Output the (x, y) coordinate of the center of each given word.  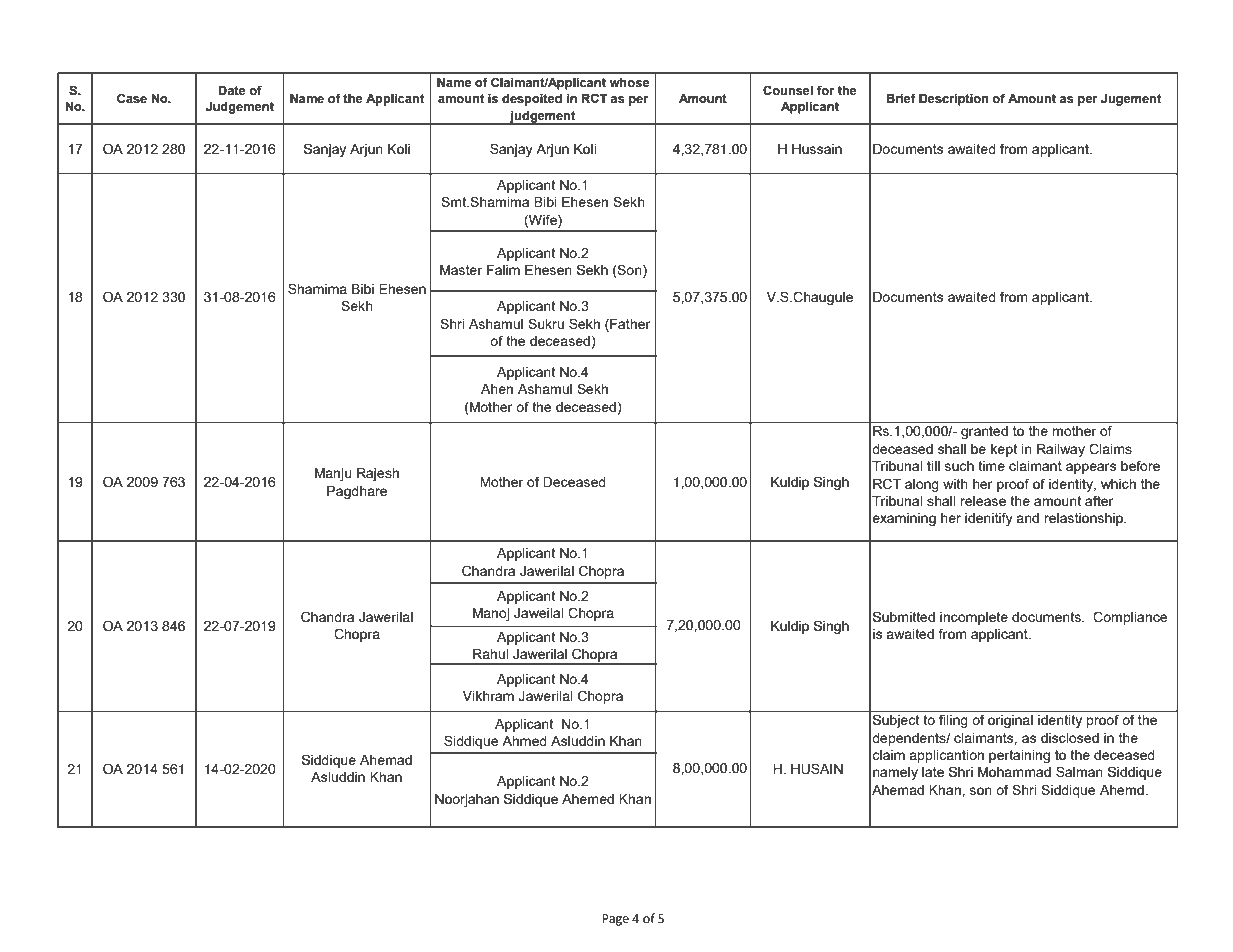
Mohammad (1014, 772)
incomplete (974, 618)
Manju (333, 474)
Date (232, 91)
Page (615, 920)
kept (1004, 450)
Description (954, 100)
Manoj (491, 614)
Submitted (904, 616)
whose (629, 83)
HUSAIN (817, 769)
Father (629, 323)
